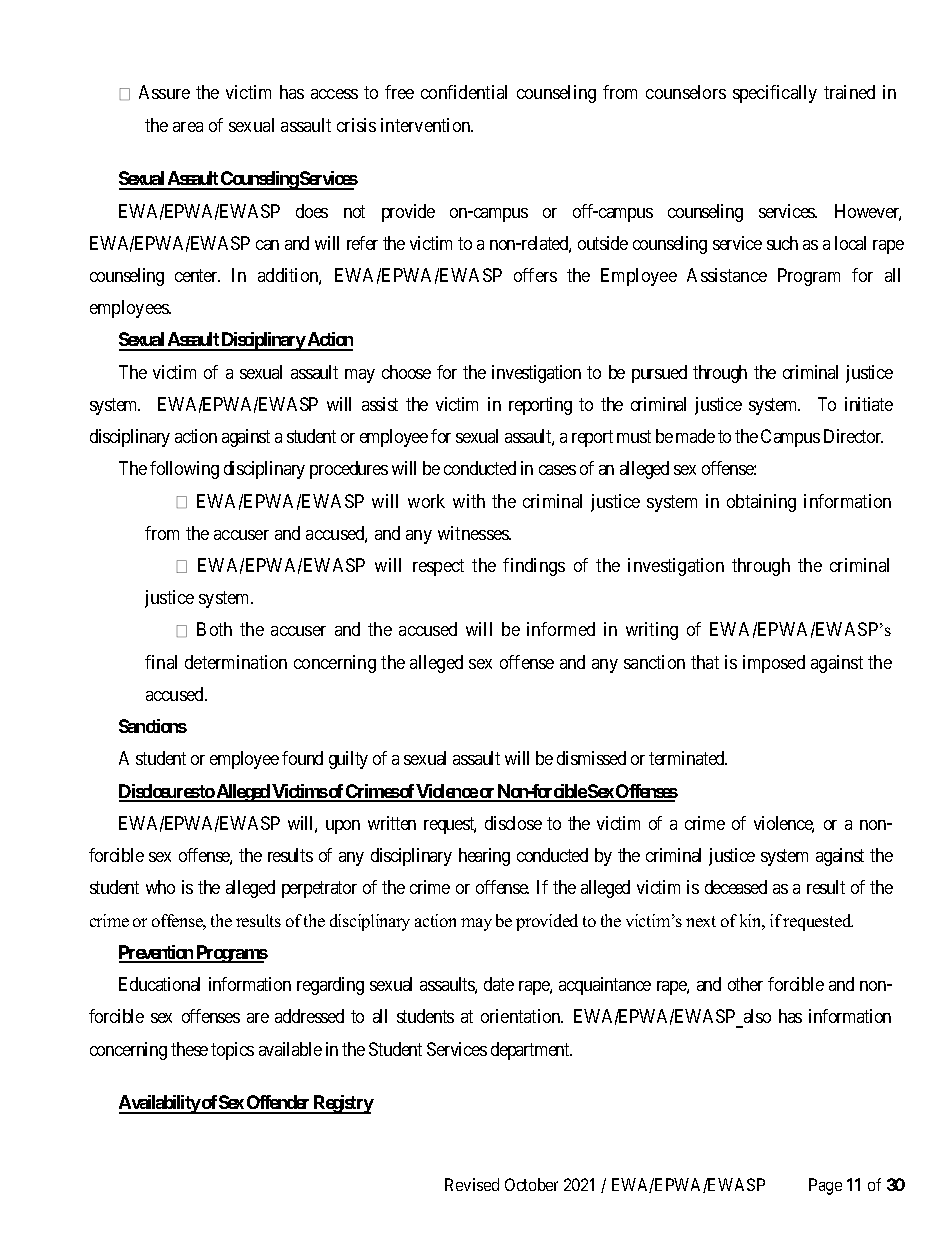 This document has height=1233, width=952. What do you see at coordinates (236, 662) in the document?
I see `determination` at bounding box center [236, 662].
